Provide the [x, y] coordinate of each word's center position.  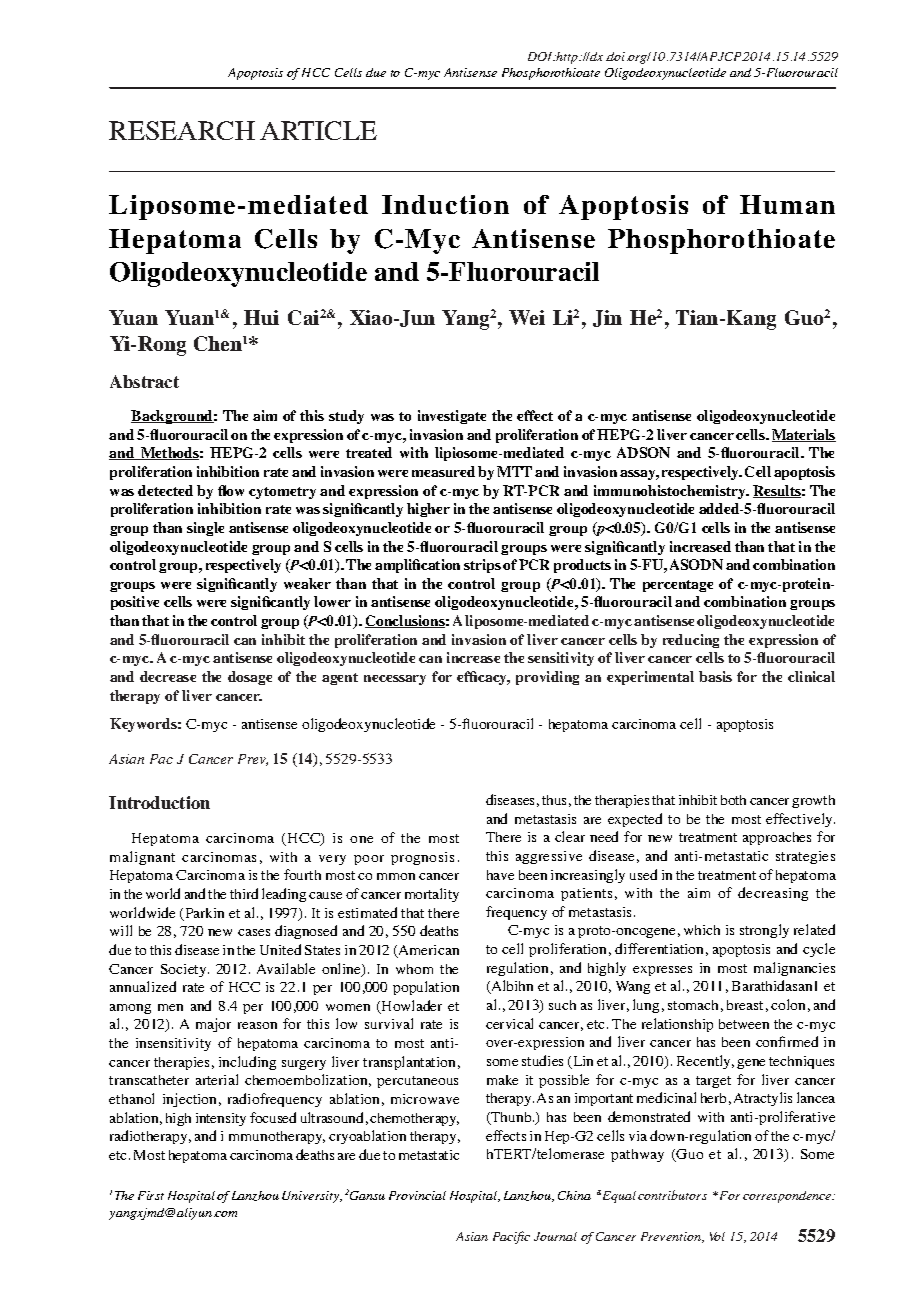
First [151, 1195]
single [205, 529]
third [244, 893]
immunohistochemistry [671, 492]
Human [787, 204]
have [500, 875]
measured [443, 471]
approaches [777, 838]
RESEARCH [182, 130]
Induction [445, 204]
